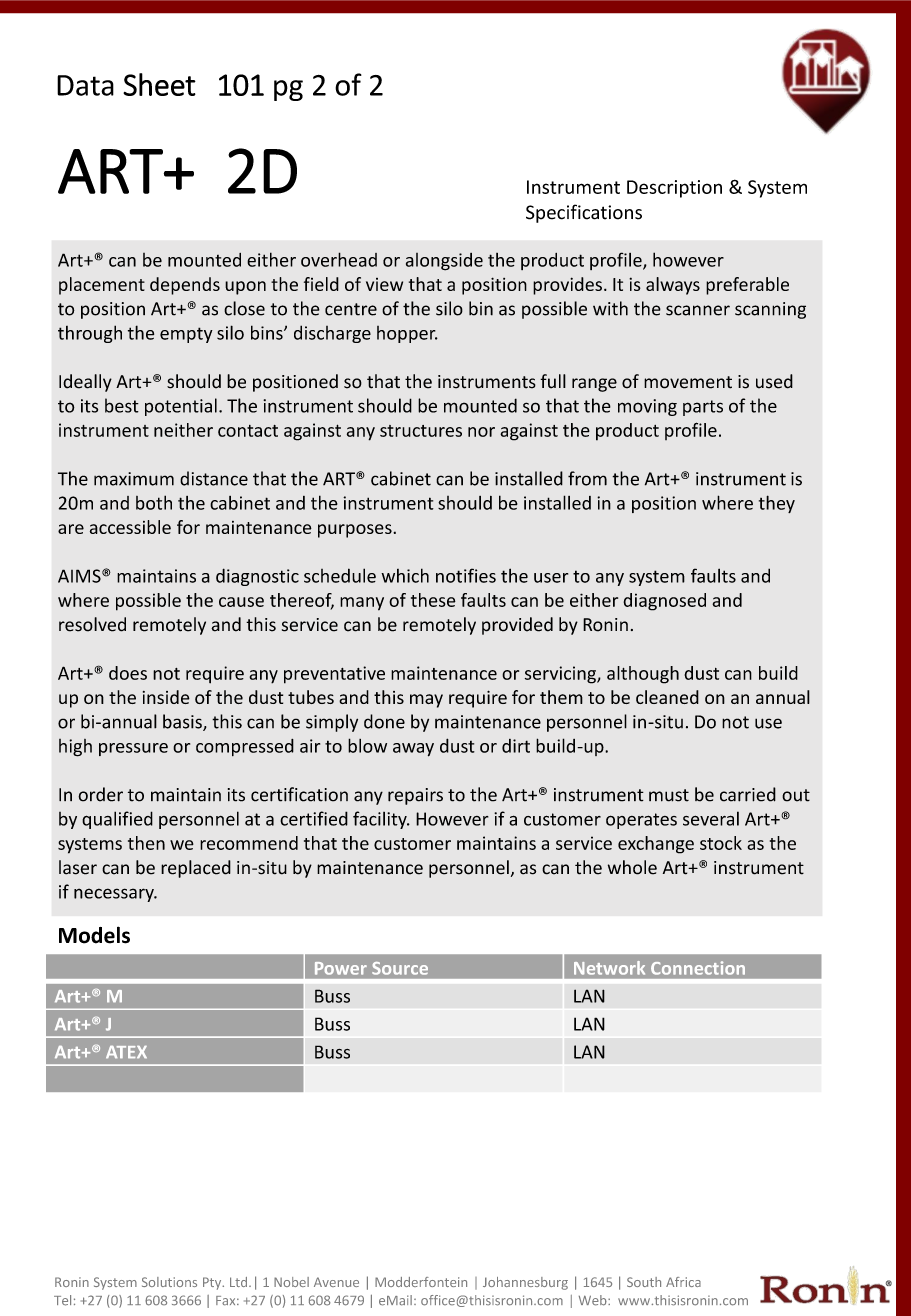  I want to click on Description, so click(674, 189).
